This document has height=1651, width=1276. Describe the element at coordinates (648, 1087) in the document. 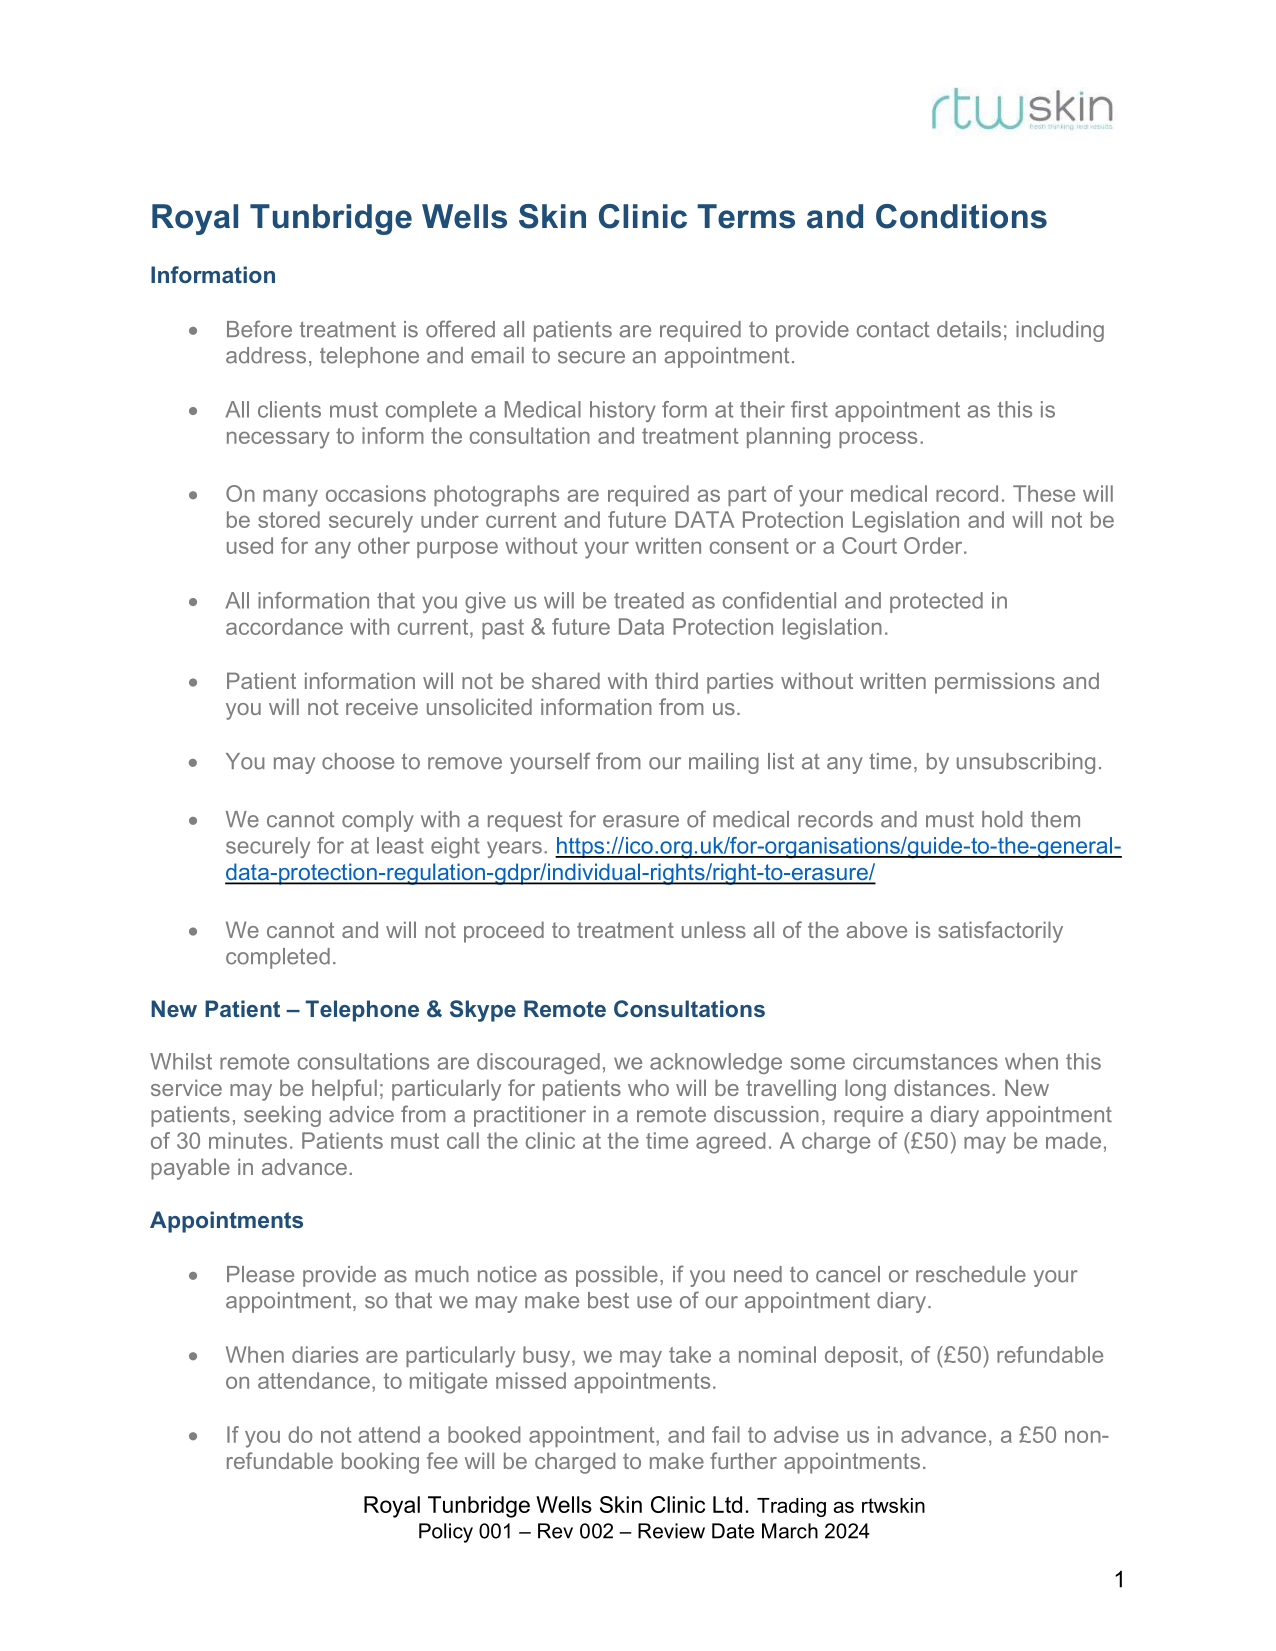

I see `who` at that location.
